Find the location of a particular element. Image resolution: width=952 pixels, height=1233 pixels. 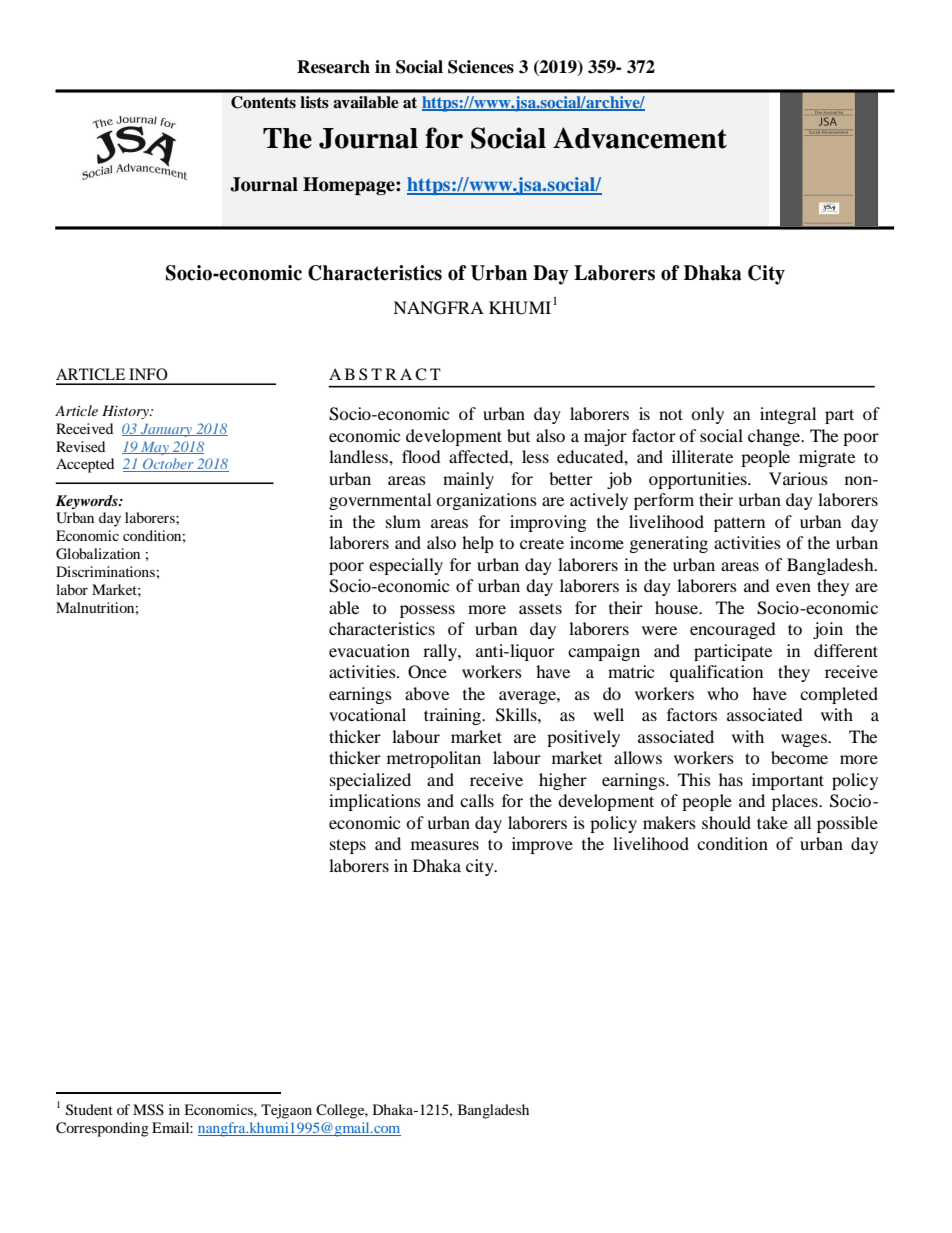

but is located at coordinates (518, 435).
